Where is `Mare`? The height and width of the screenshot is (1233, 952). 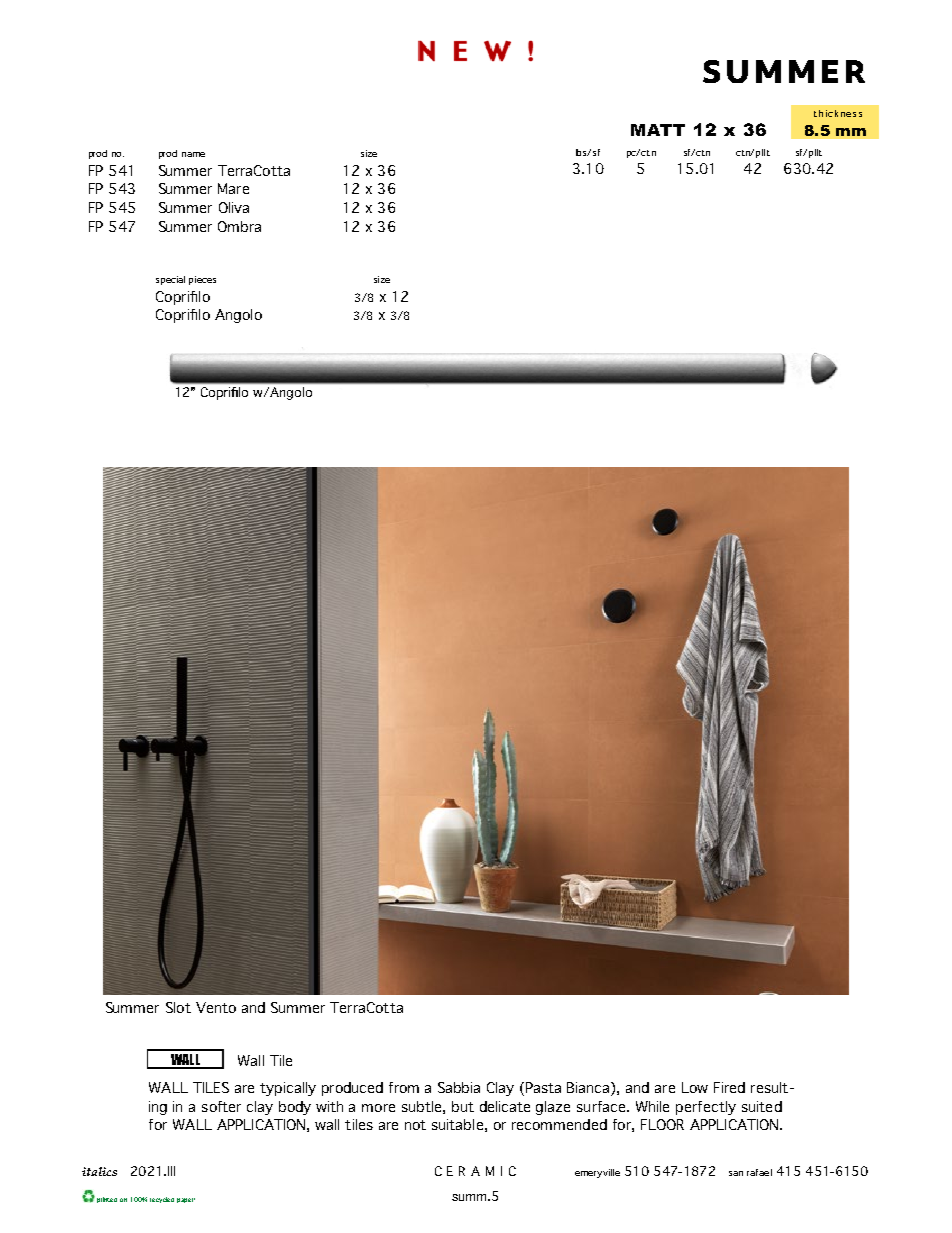 Mare is located at coordinates (233, 188).
